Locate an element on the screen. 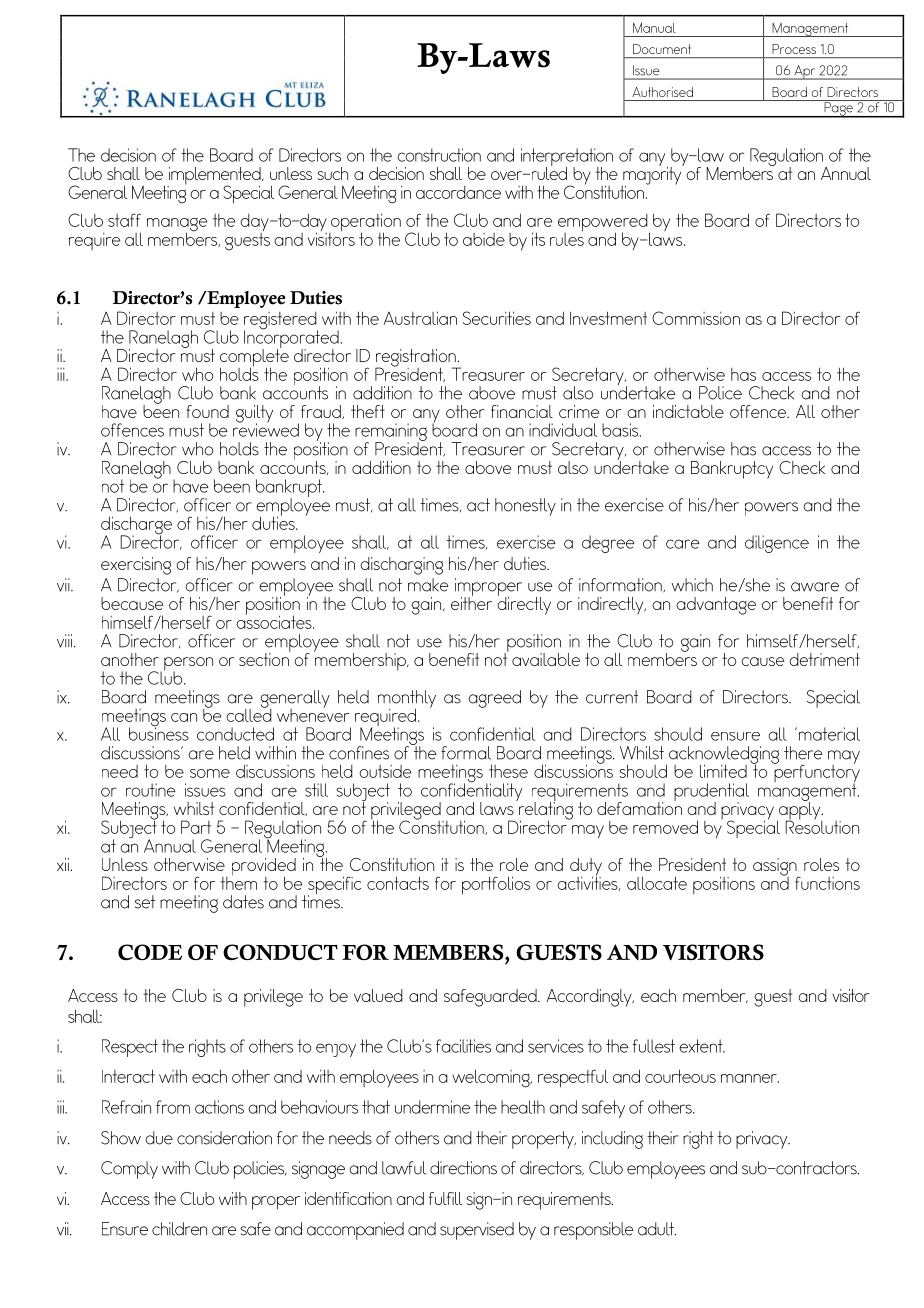 Image resolution: width=924 pixels, height=1308 pixels. either is located at coordinates (471, 602).
